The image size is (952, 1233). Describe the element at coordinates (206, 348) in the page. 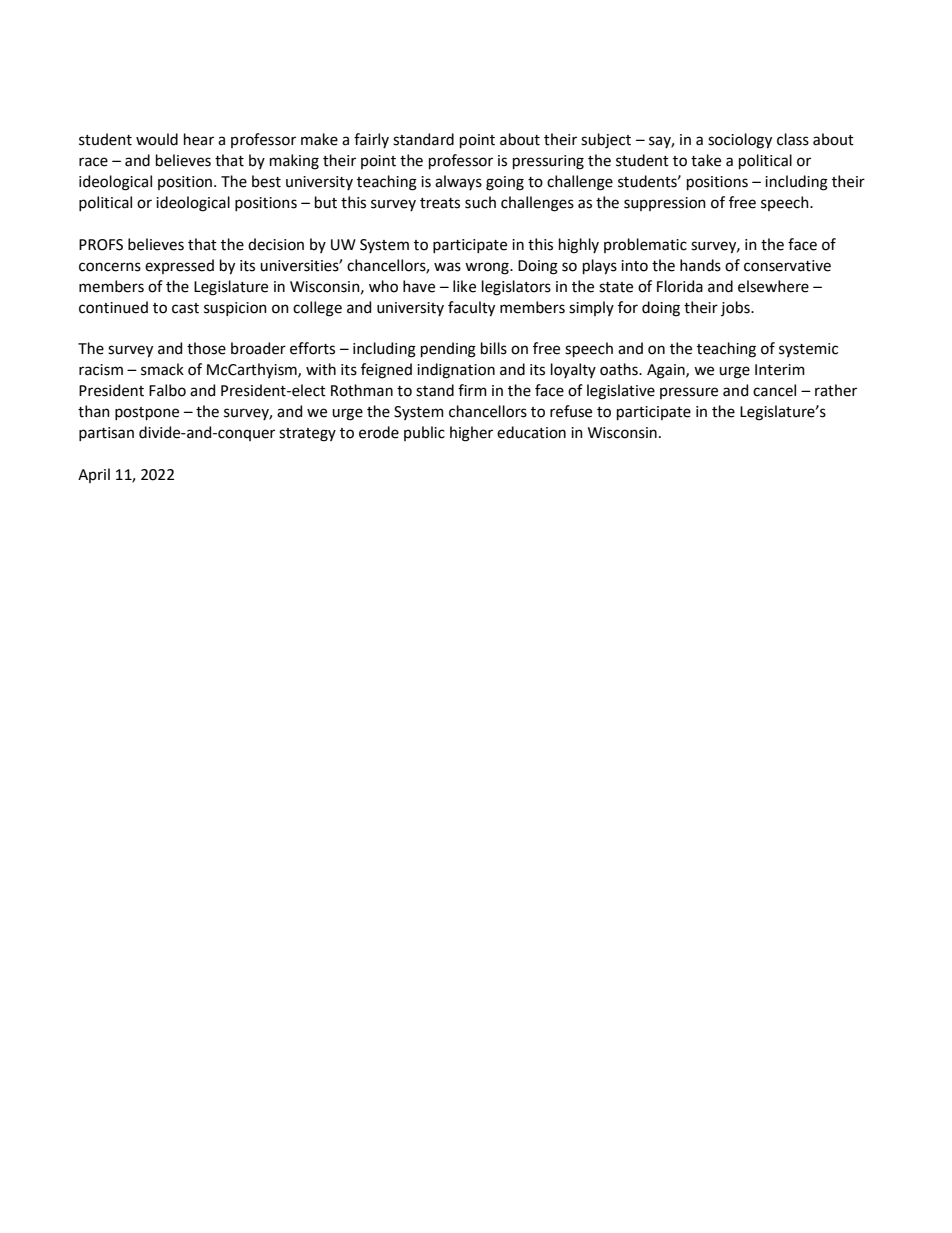

I see `those` at that location.
